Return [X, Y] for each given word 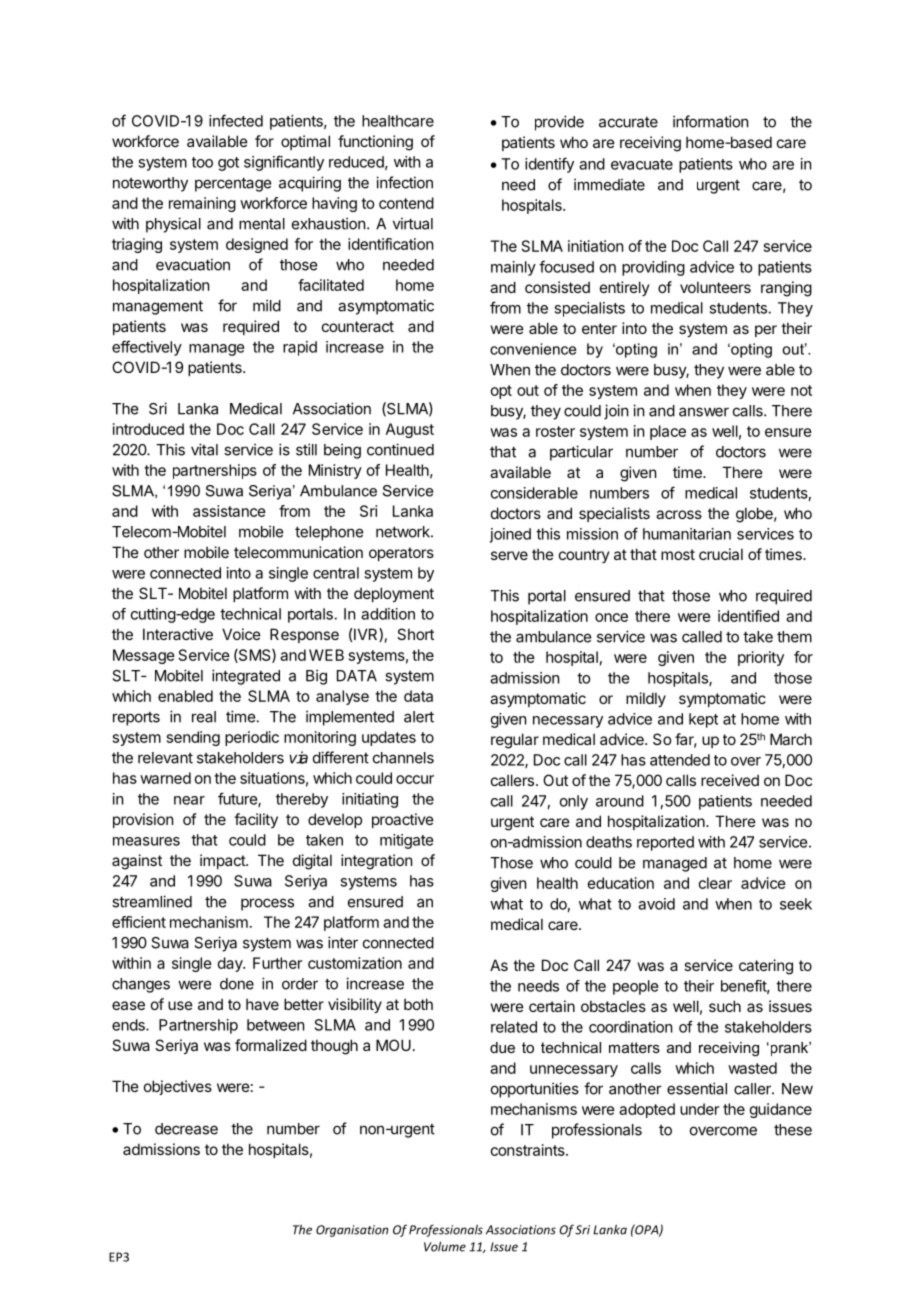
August [410, 430]
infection [404, 182]
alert [419, 717]
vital [204, 449]
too [202, 162]
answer [704, 412]
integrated [246, 677]
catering [766, 967]
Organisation [352, 1231]
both [418, 1004]
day [231, 964]
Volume [445, 1246]
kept [703, 720]
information [710, 121]
